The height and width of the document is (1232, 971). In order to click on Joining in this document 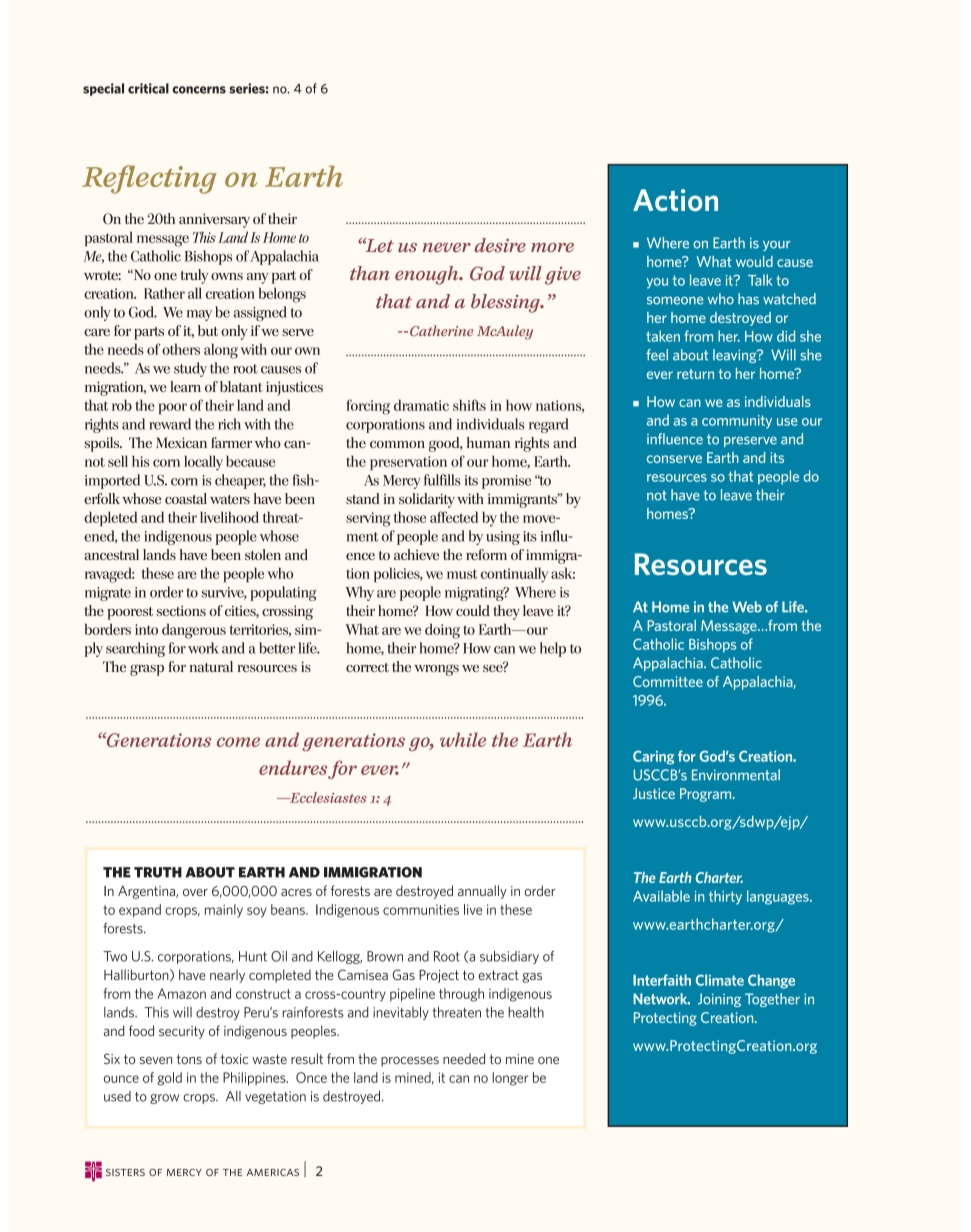, I will do `click(719, 1000)`.
